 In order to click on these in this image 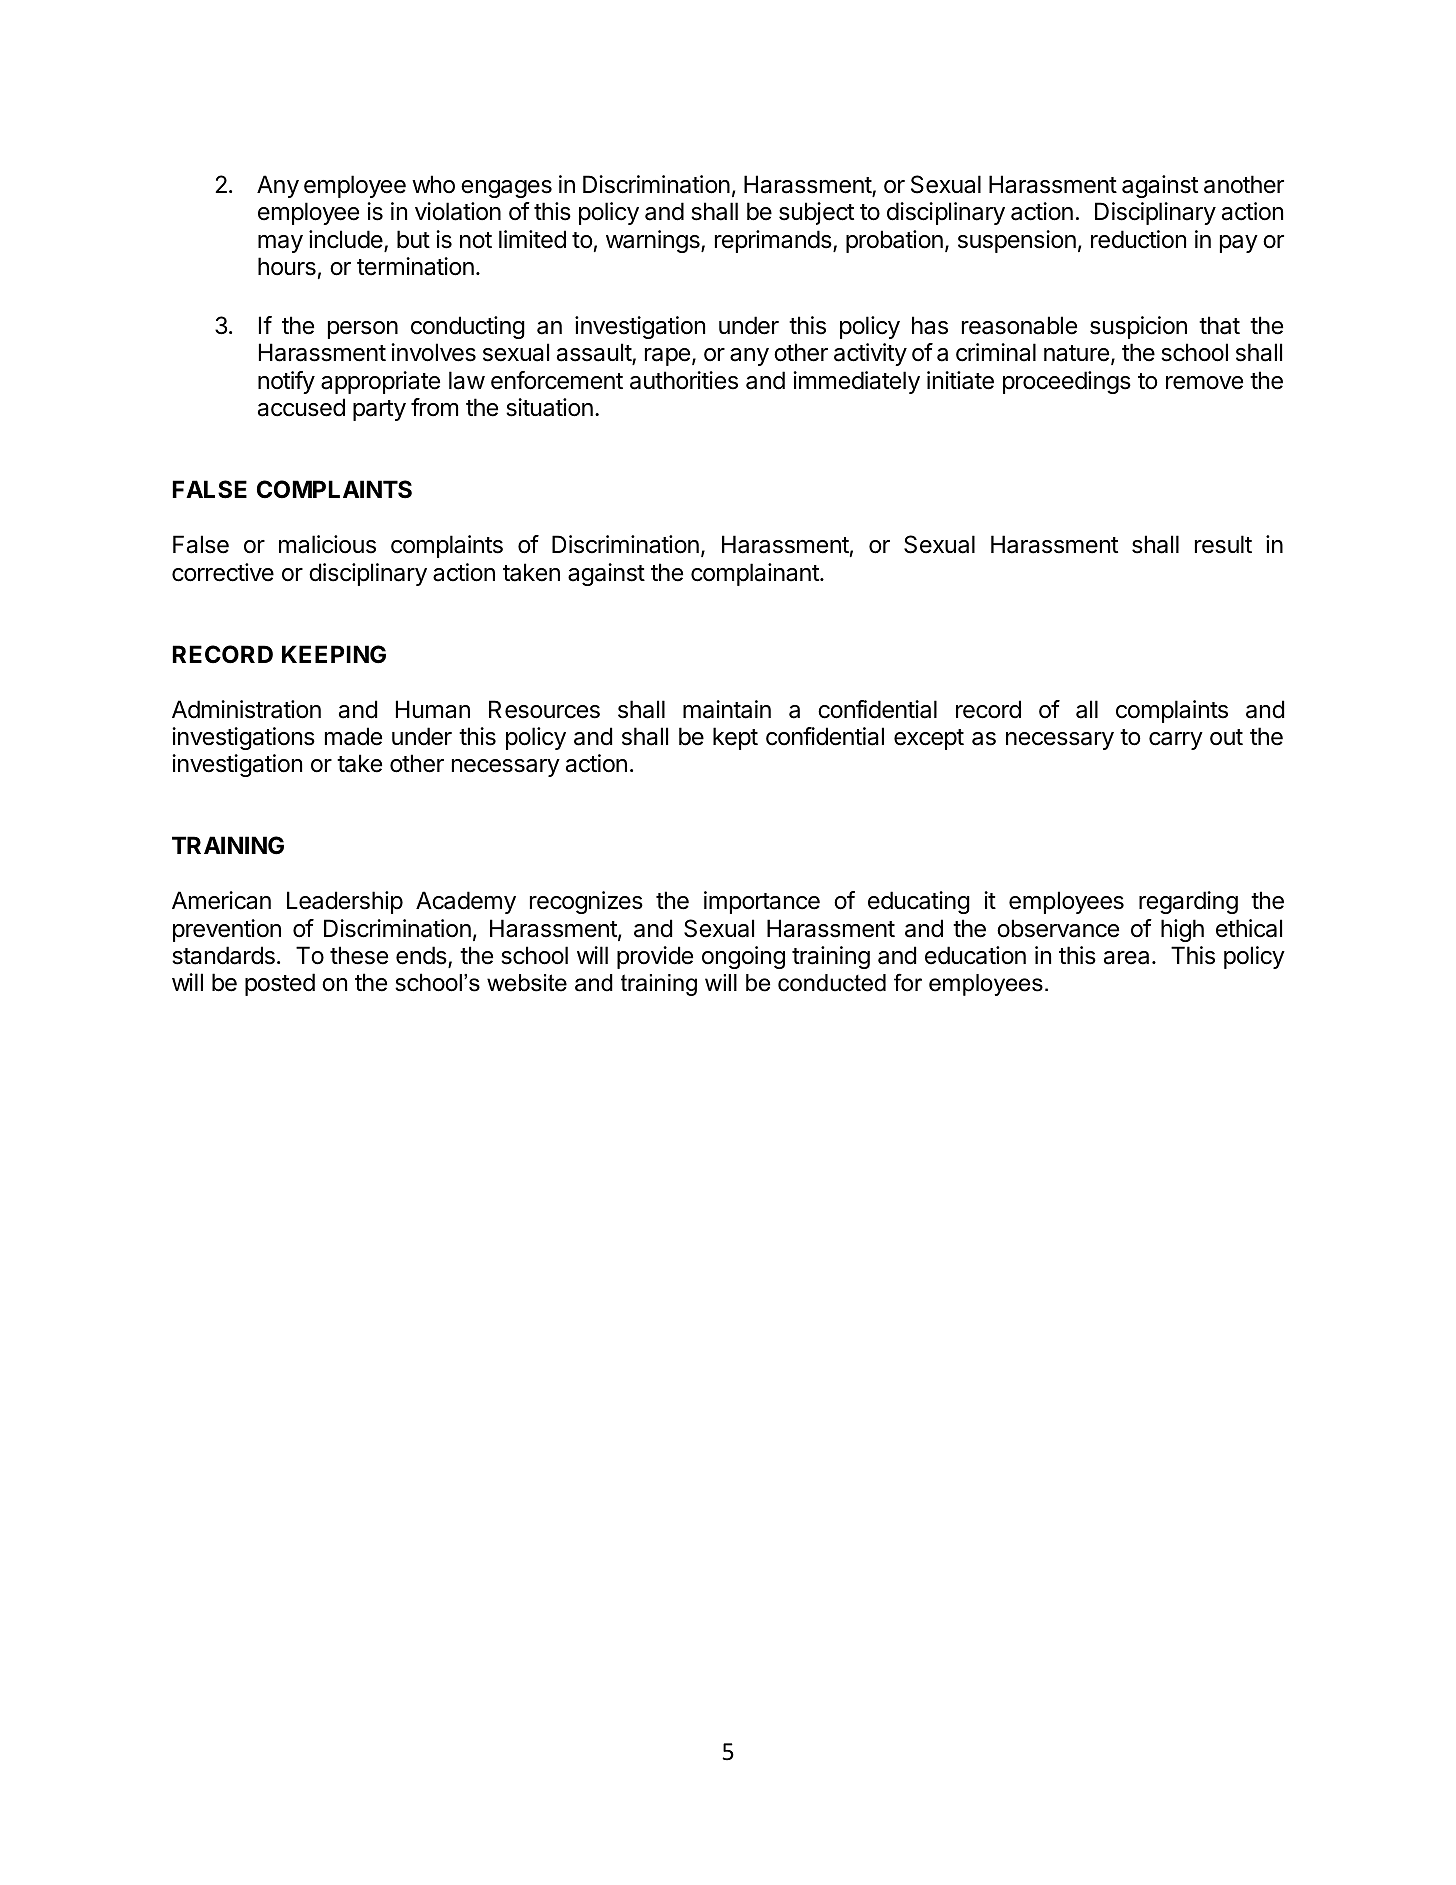, I will do `click(359, 955)`.
